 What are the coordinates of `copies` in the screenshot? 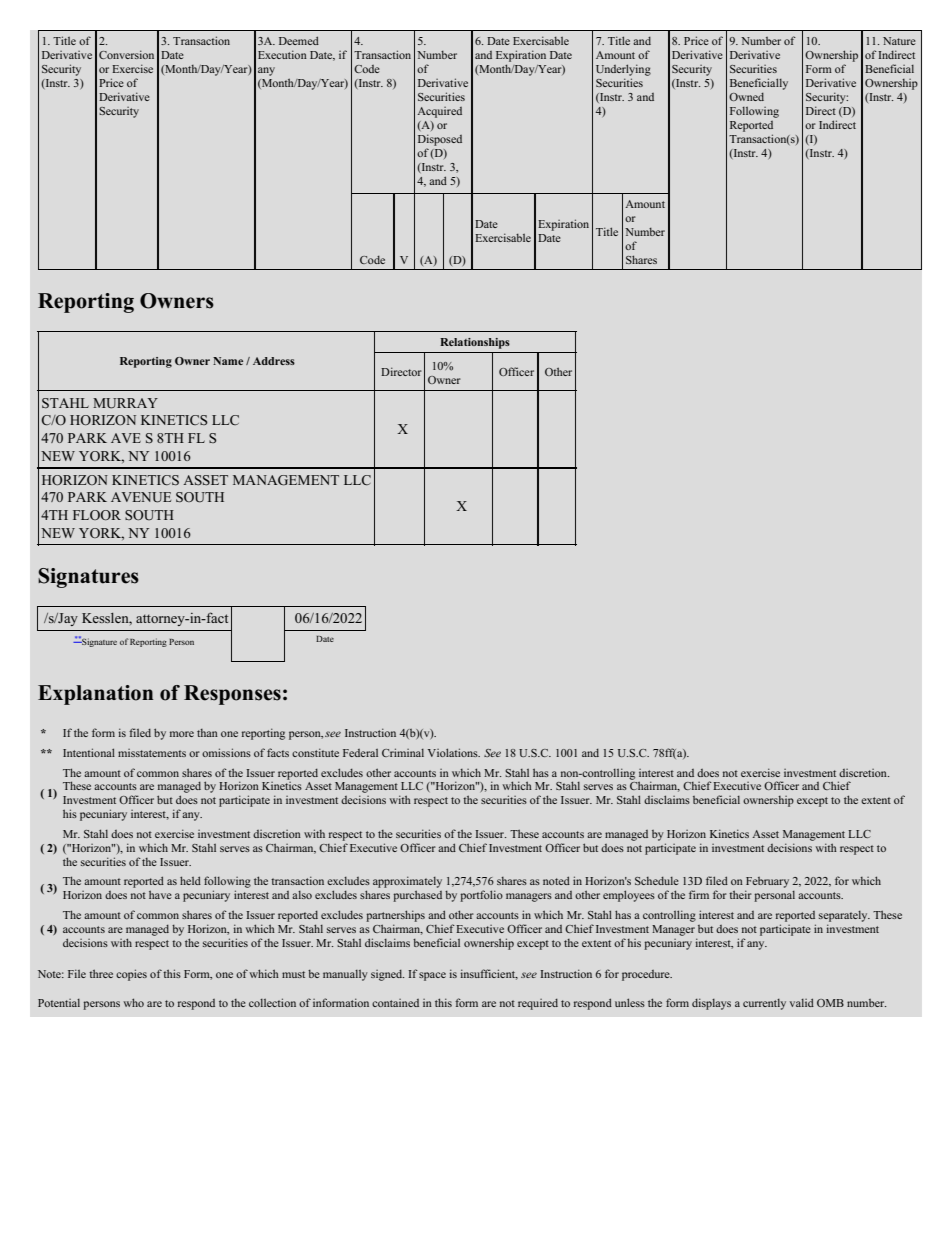 It's located at (131, 975).
